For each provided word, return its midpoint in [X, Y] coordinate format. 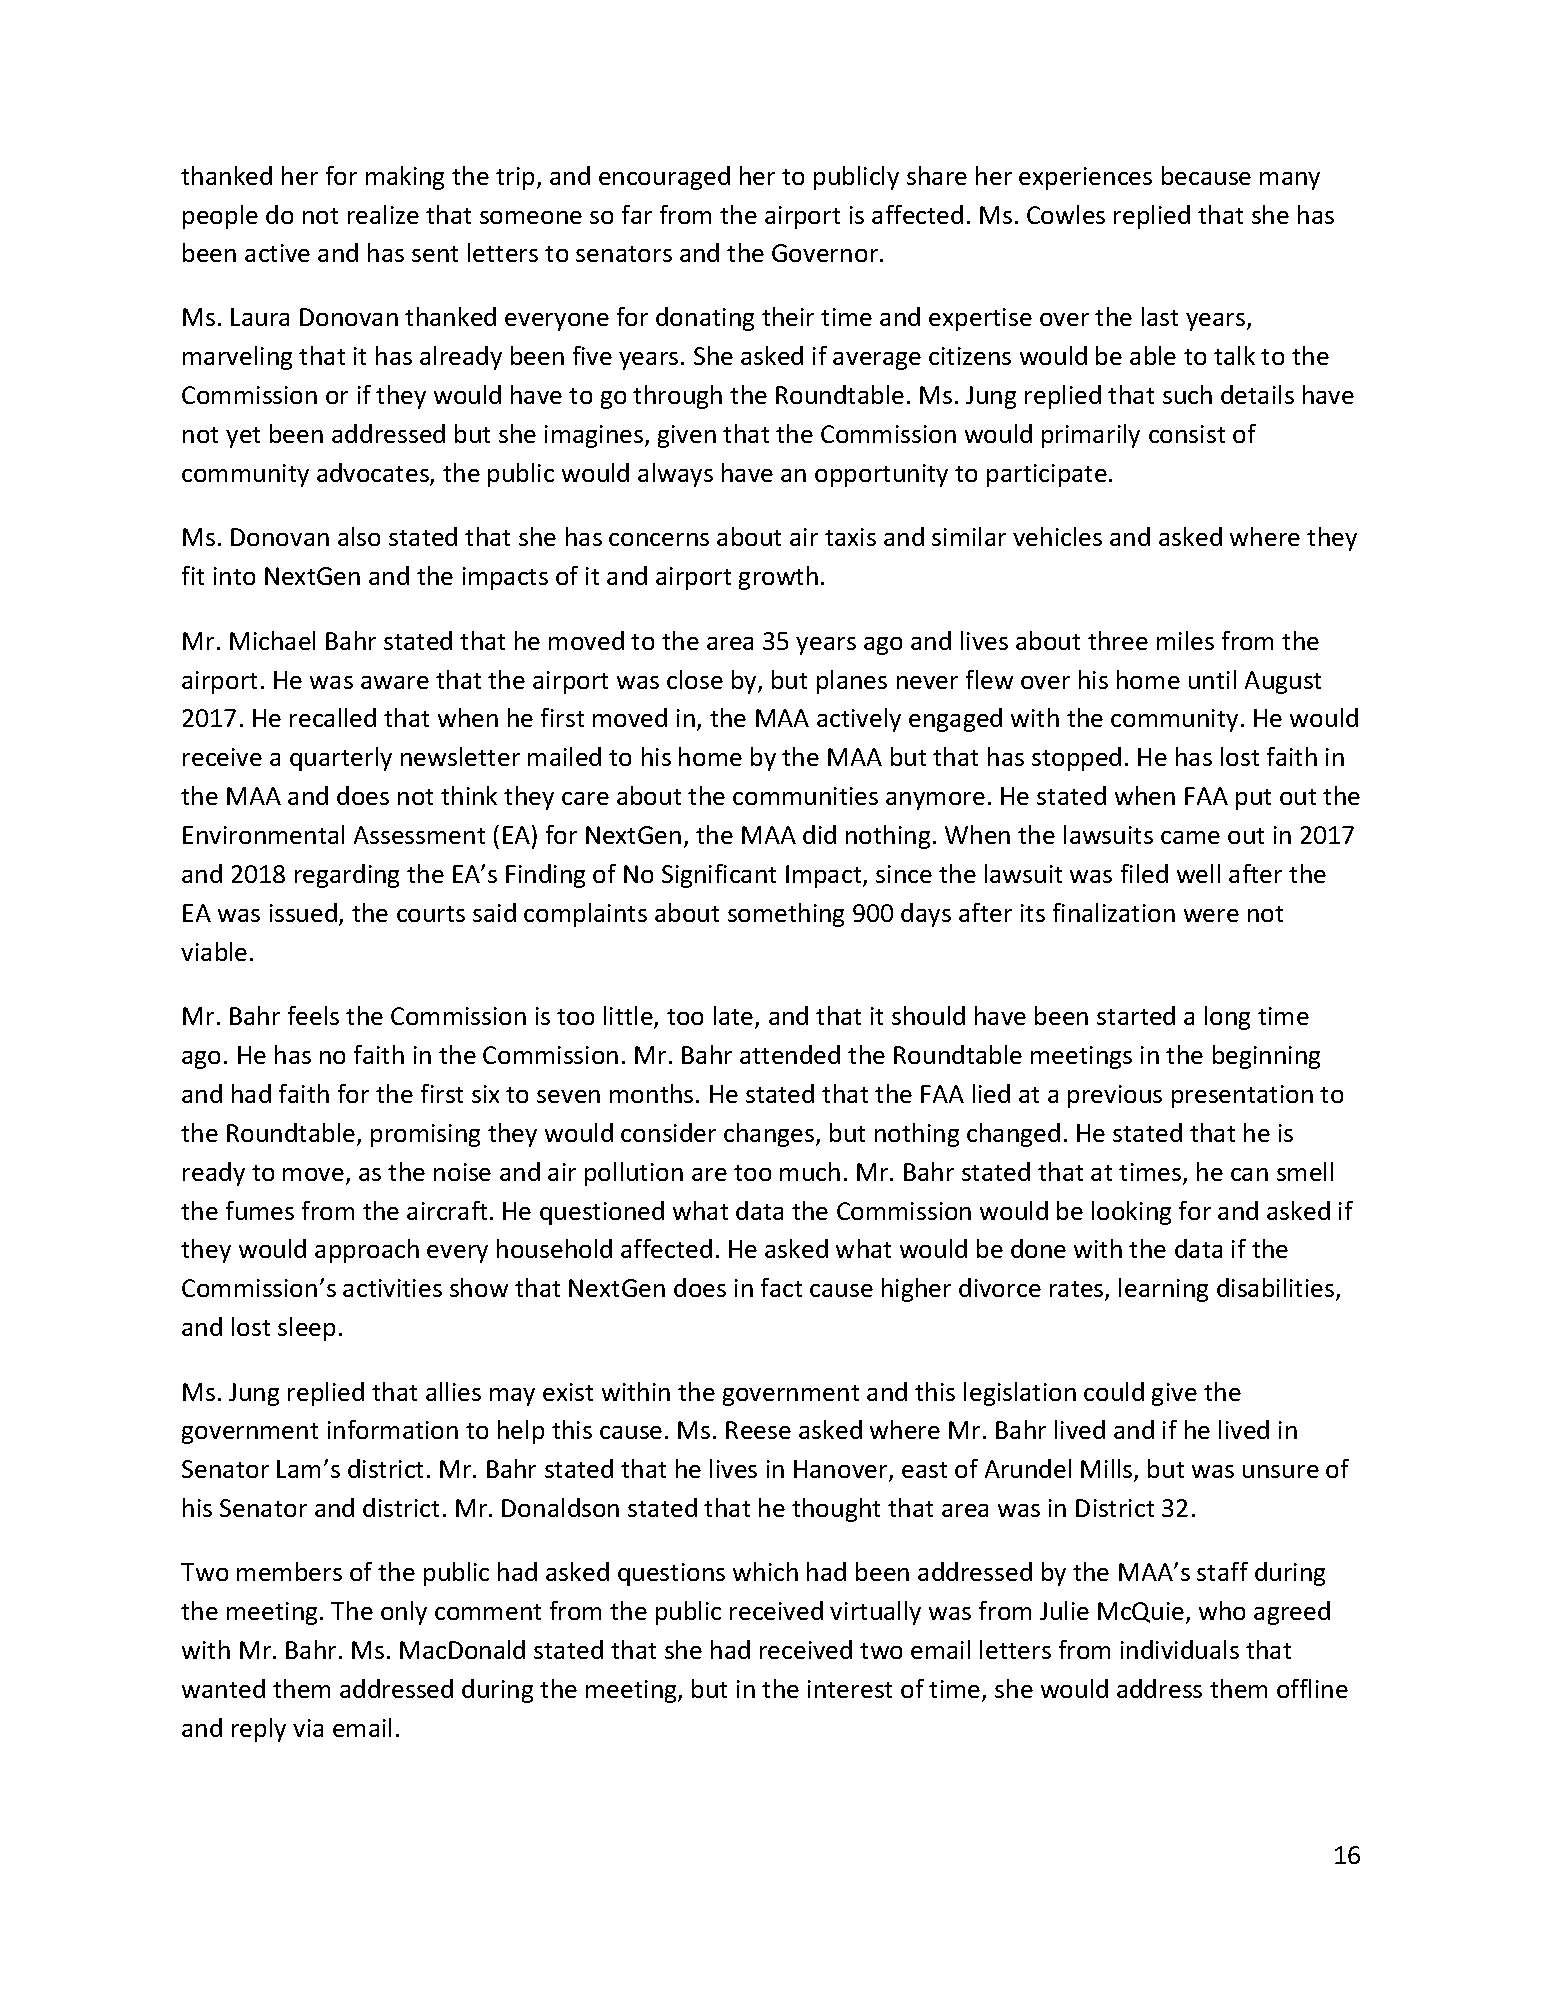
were [1211, 915]
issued [303, 912]
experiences [1085, 178]
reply [259, 1730]
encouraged [664, 178]
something [786, 915]
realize [383, 214]
